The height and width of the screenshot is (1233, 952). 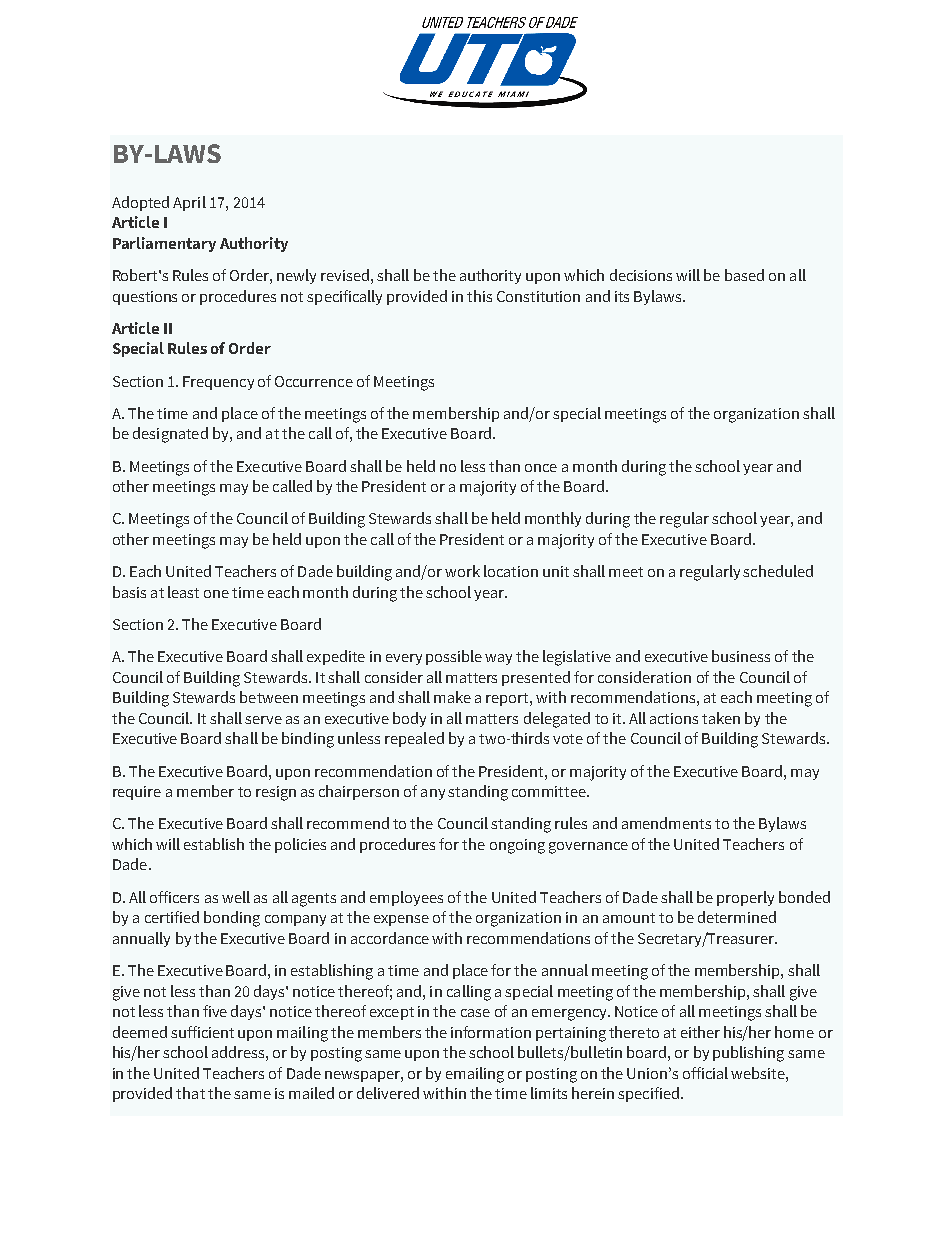 What do you see at coordinates (216, 594) in the screenshot?
I see `one` at bounding box center [216, 594].
